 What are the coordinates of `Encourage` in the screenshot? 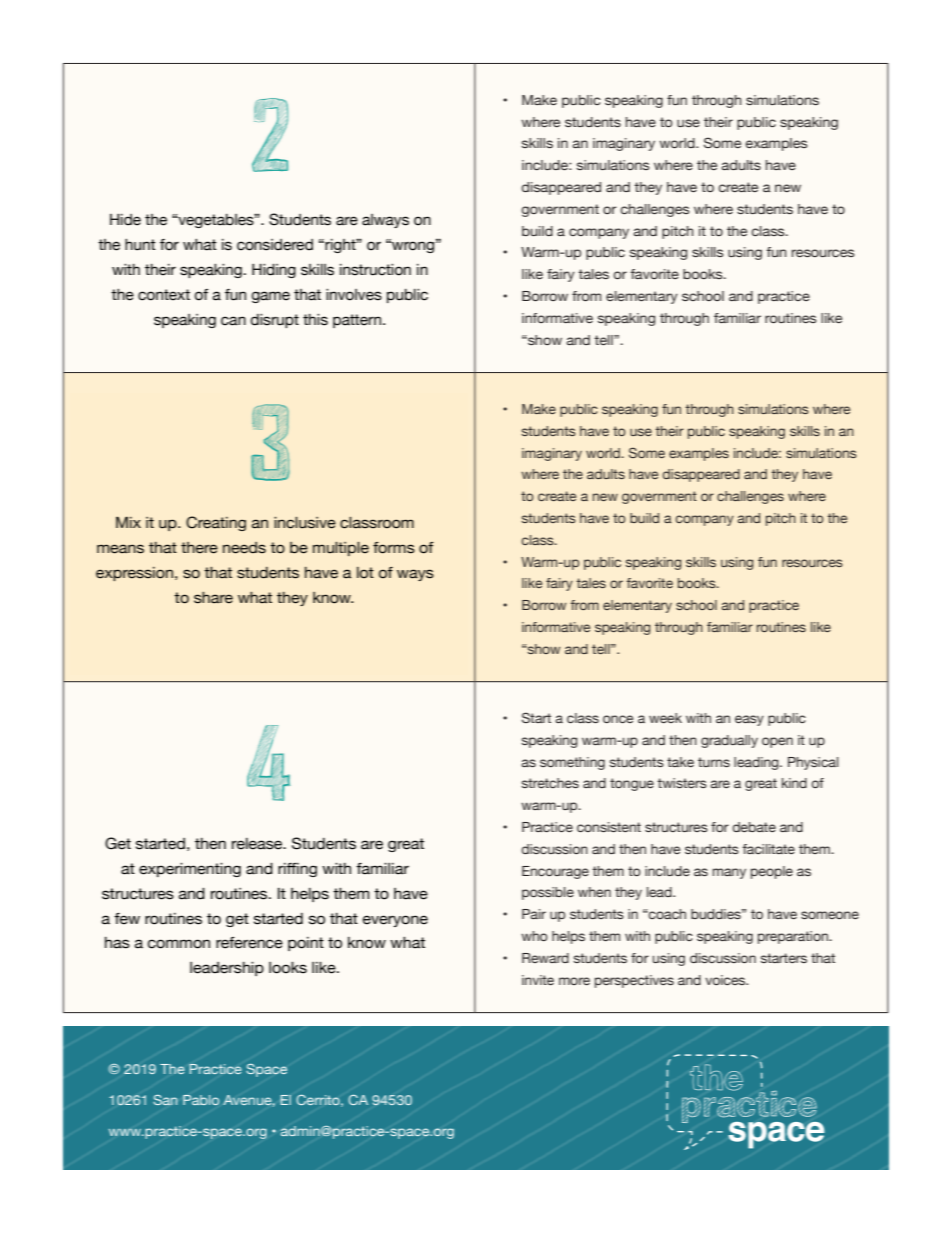 It's located at (555, 872).
